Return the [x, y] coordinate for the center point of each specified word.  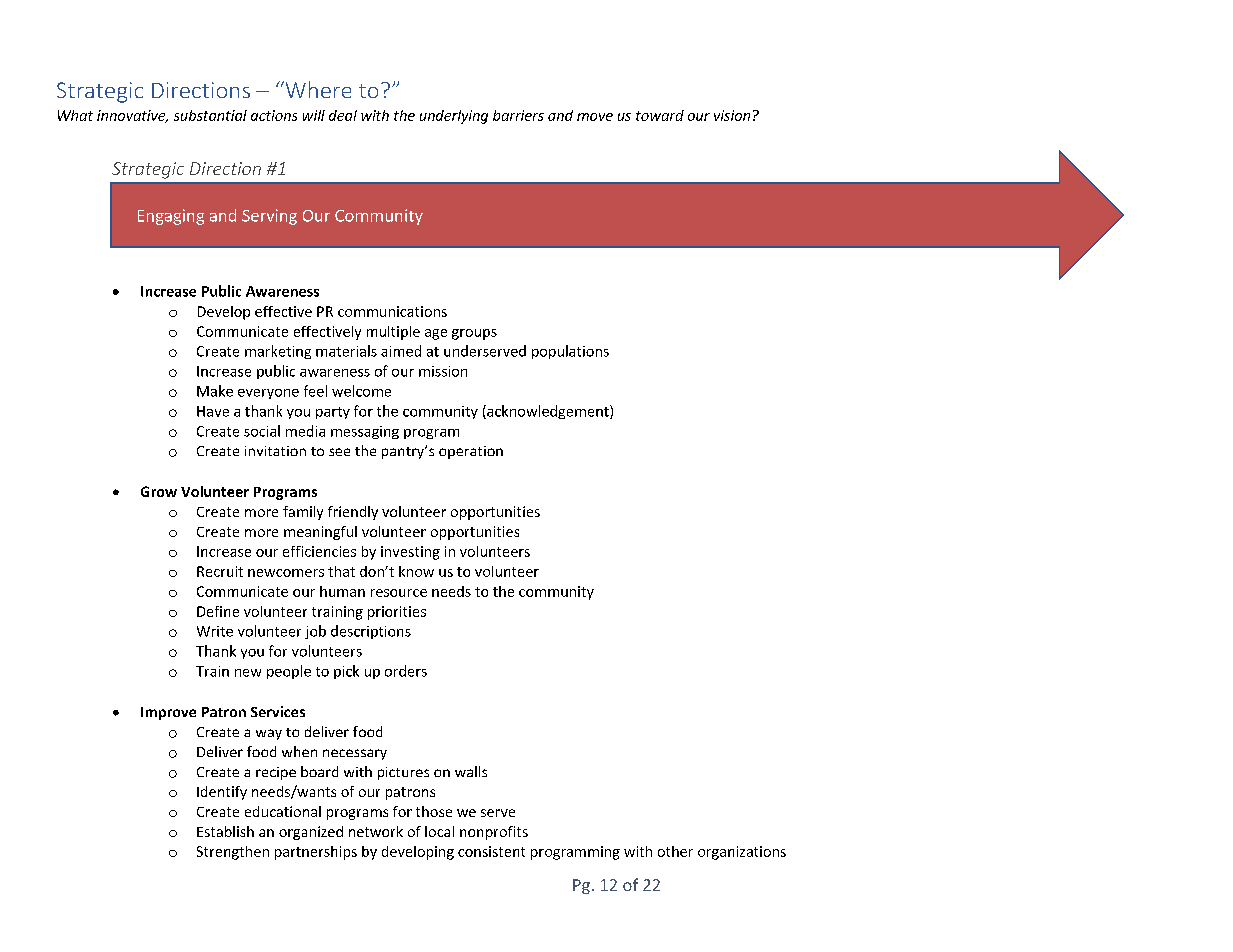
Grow [159, 491]
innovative [132, 116]
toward [660, 115]
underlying [454, 117]
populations [570, 352]
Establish [225, 831]
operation [471, 452]
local [439, 831]
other [675, 851]
